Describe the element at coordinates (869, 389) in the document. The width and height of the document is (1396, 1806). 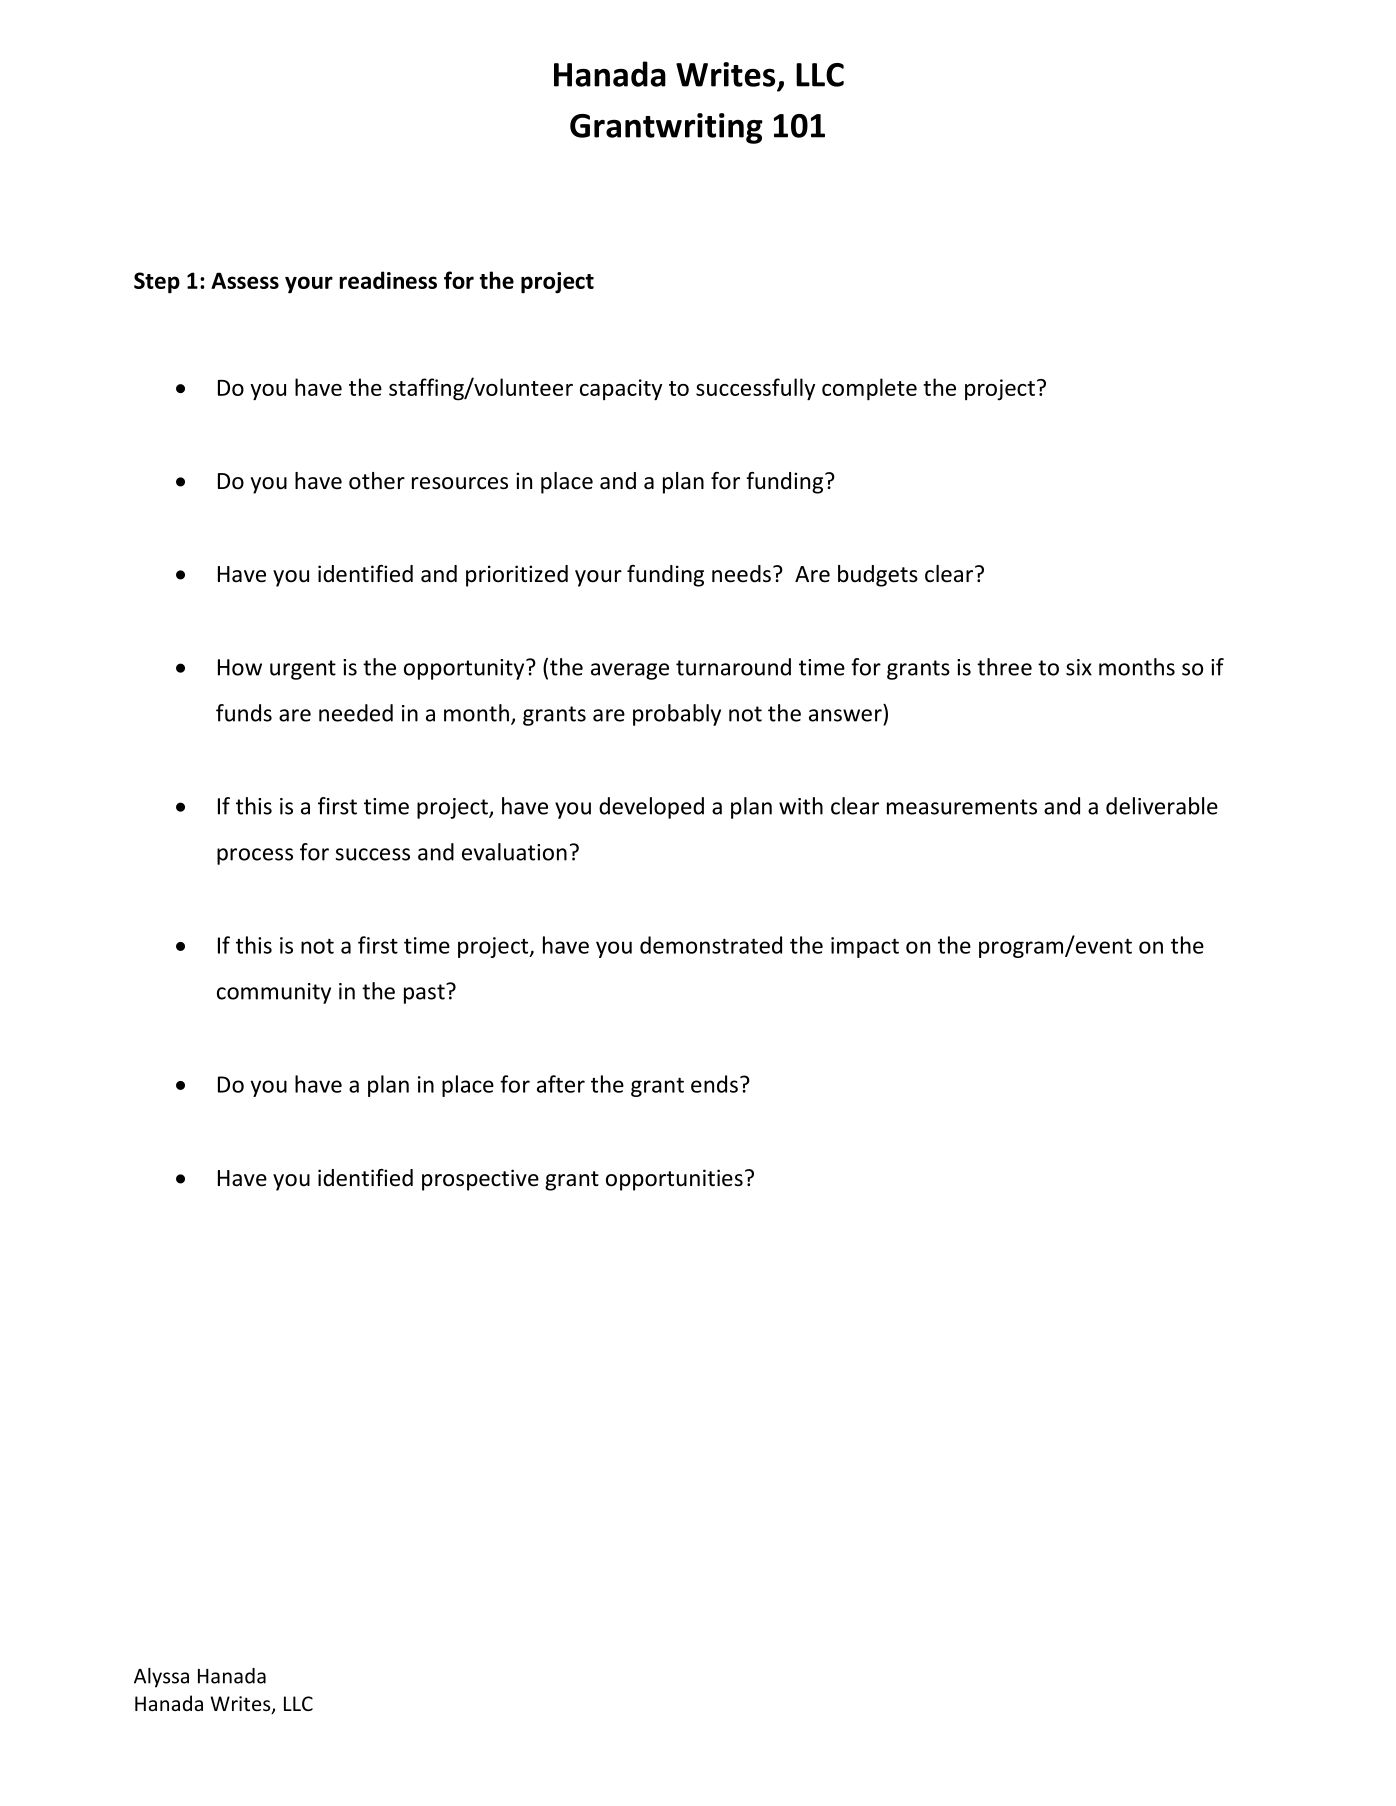
I see `complete` at that location.
